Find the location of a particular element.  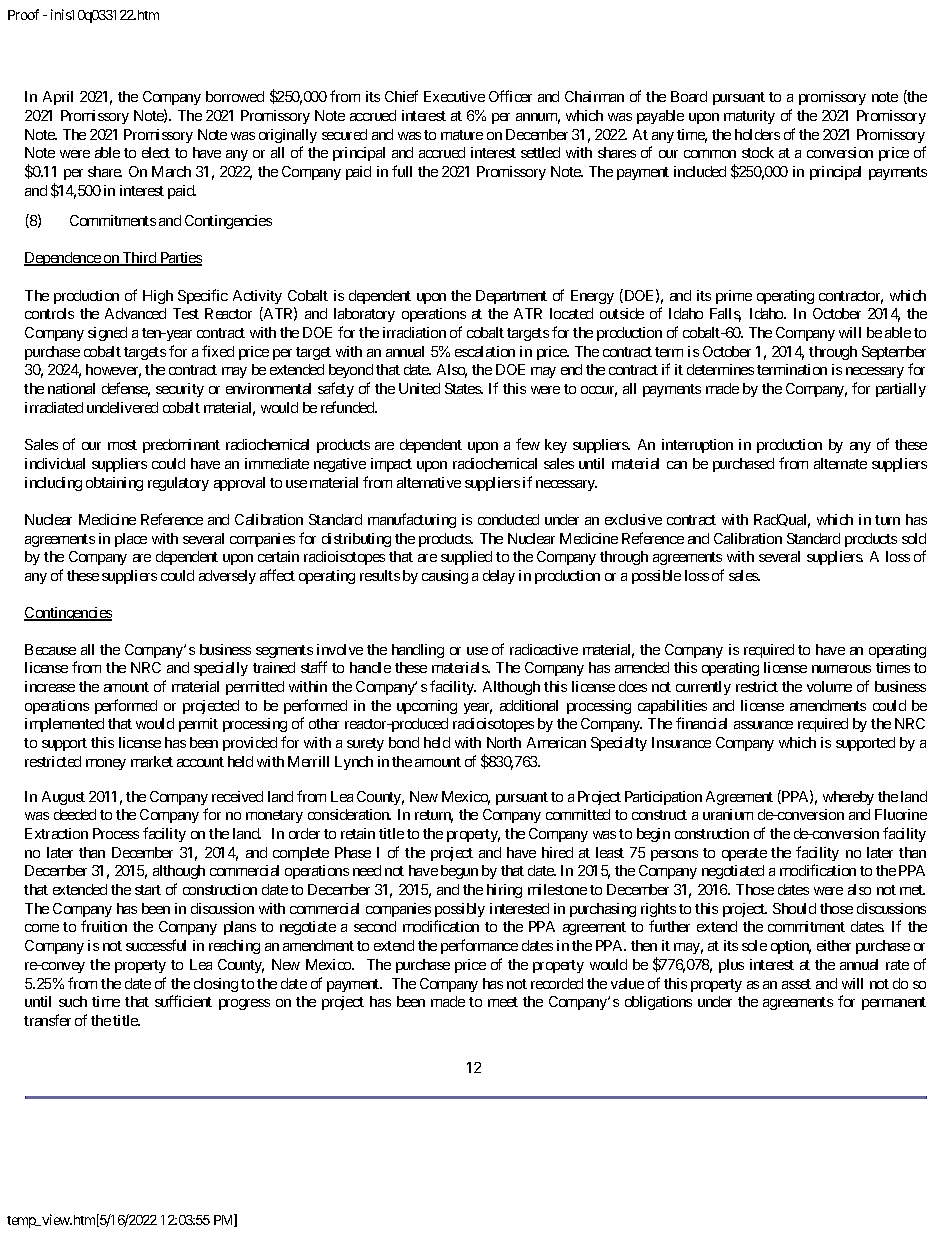

such is located at coordinates (73, 1001).
